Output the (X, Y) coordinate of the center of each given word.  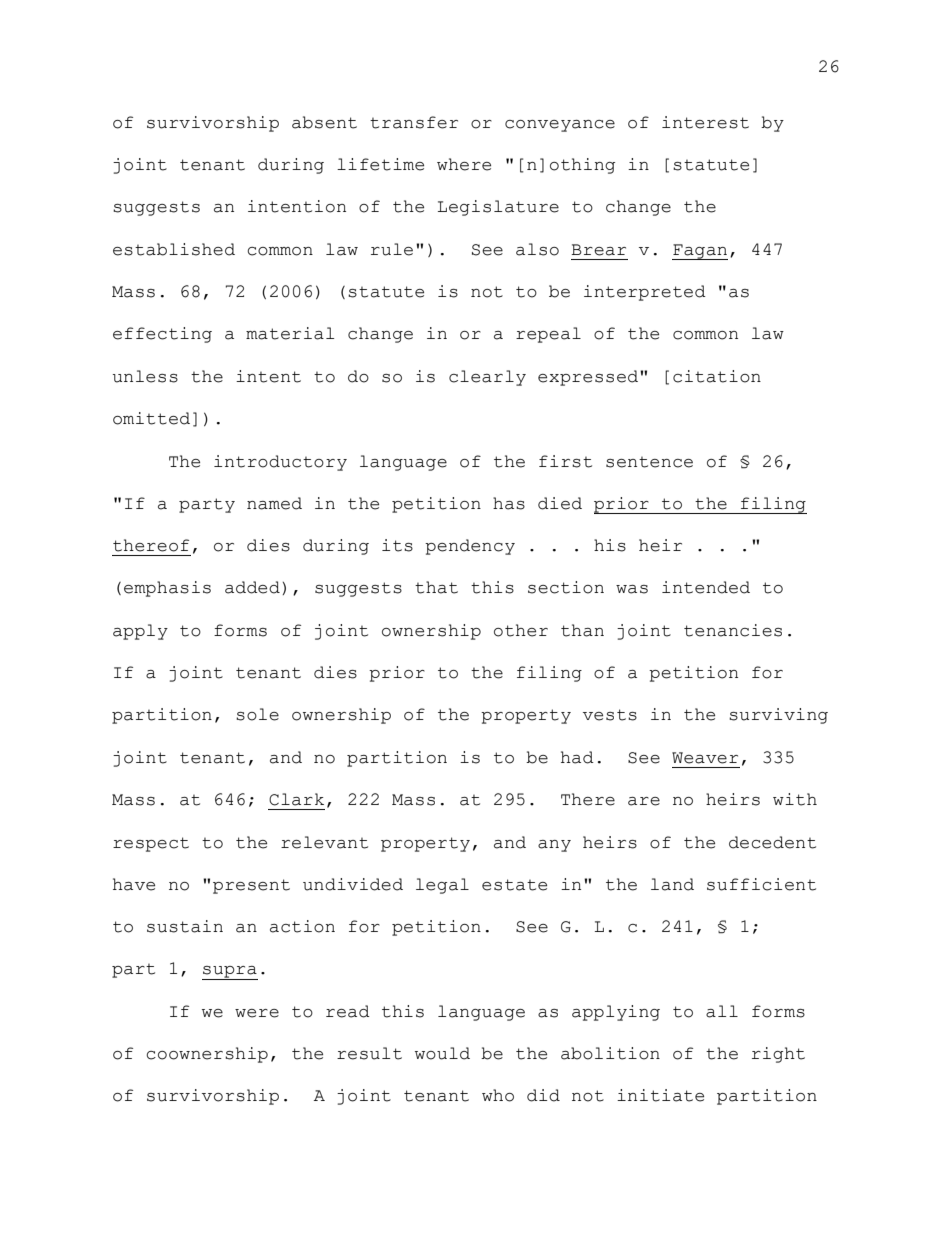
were (257, 1013)
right (778, 1055)
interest (705, 122)
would (442, 1053)
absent (324, 122)
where (464, 164)
